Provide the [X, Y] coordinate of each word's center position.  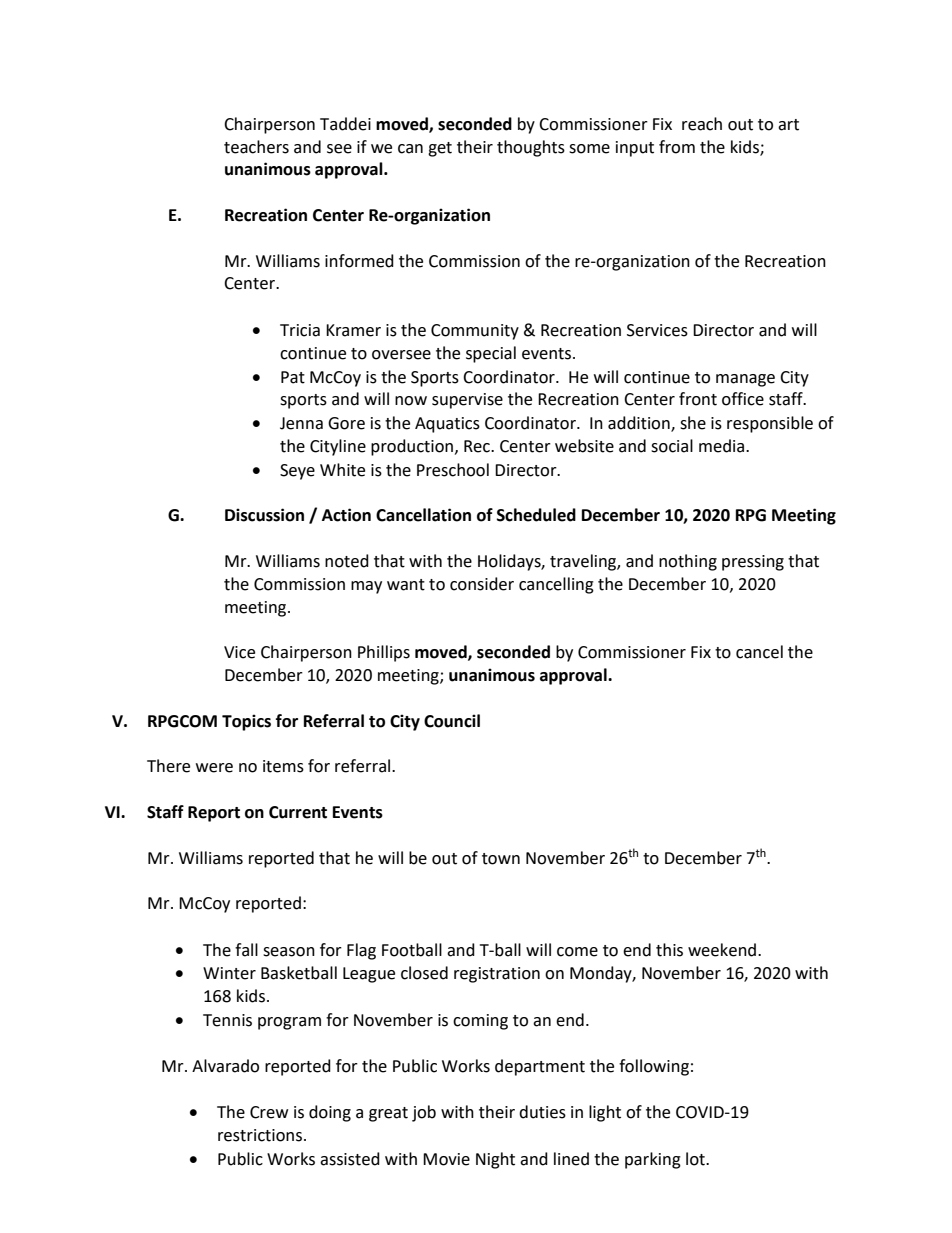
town [501, 859]
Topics [246, 722]
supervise [467, 401]
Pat [293, 377]
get [440, 149]
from [677, 147]
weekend [722, 950]
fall [246, 950]
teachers [256, 147]
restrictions [261, 1135]
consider [482, 584]
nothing [688, 562]
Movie [446, 1159]
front [698, 399]
